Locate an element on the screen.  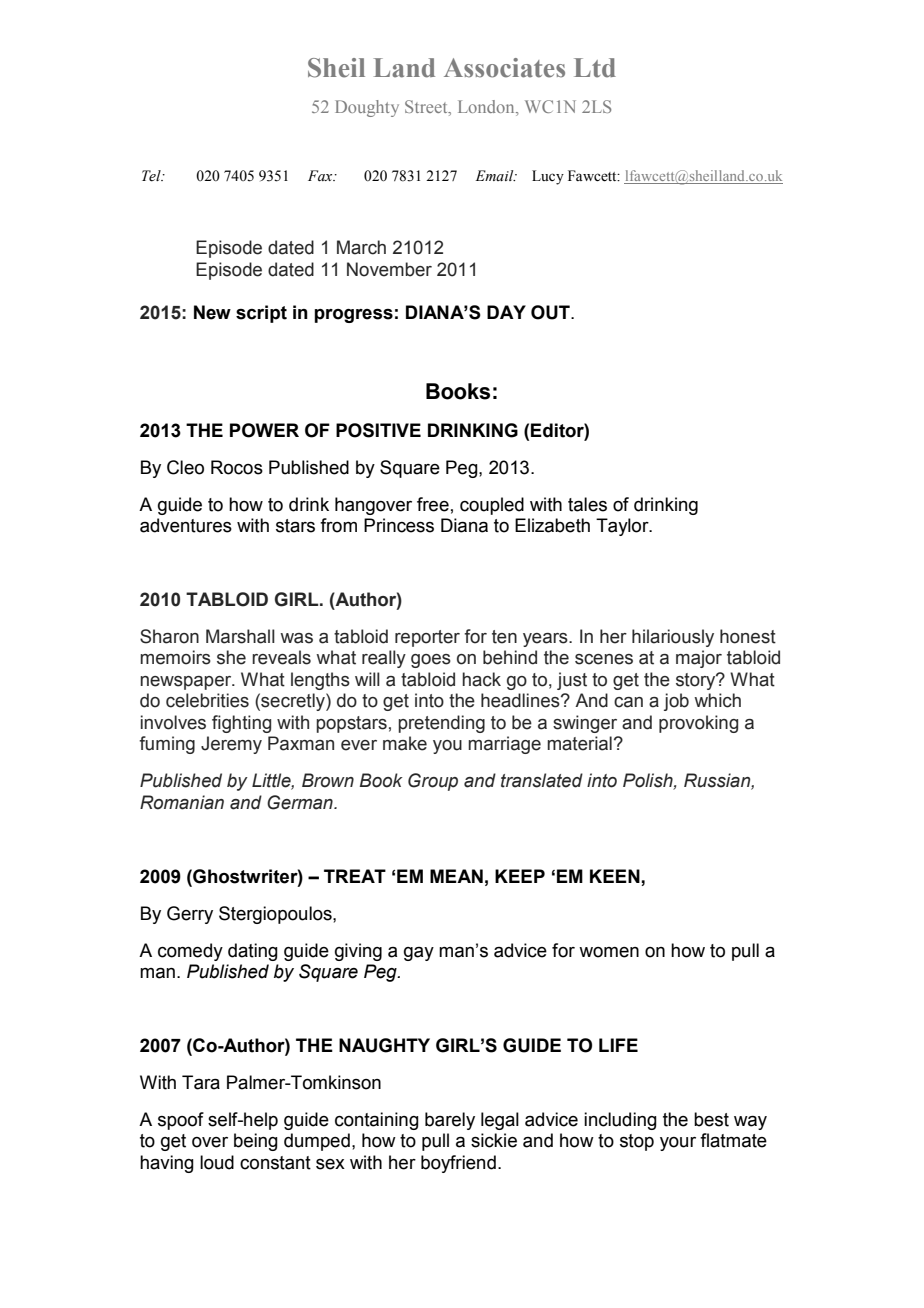
MEAN is located at coordinates (456, 876).
